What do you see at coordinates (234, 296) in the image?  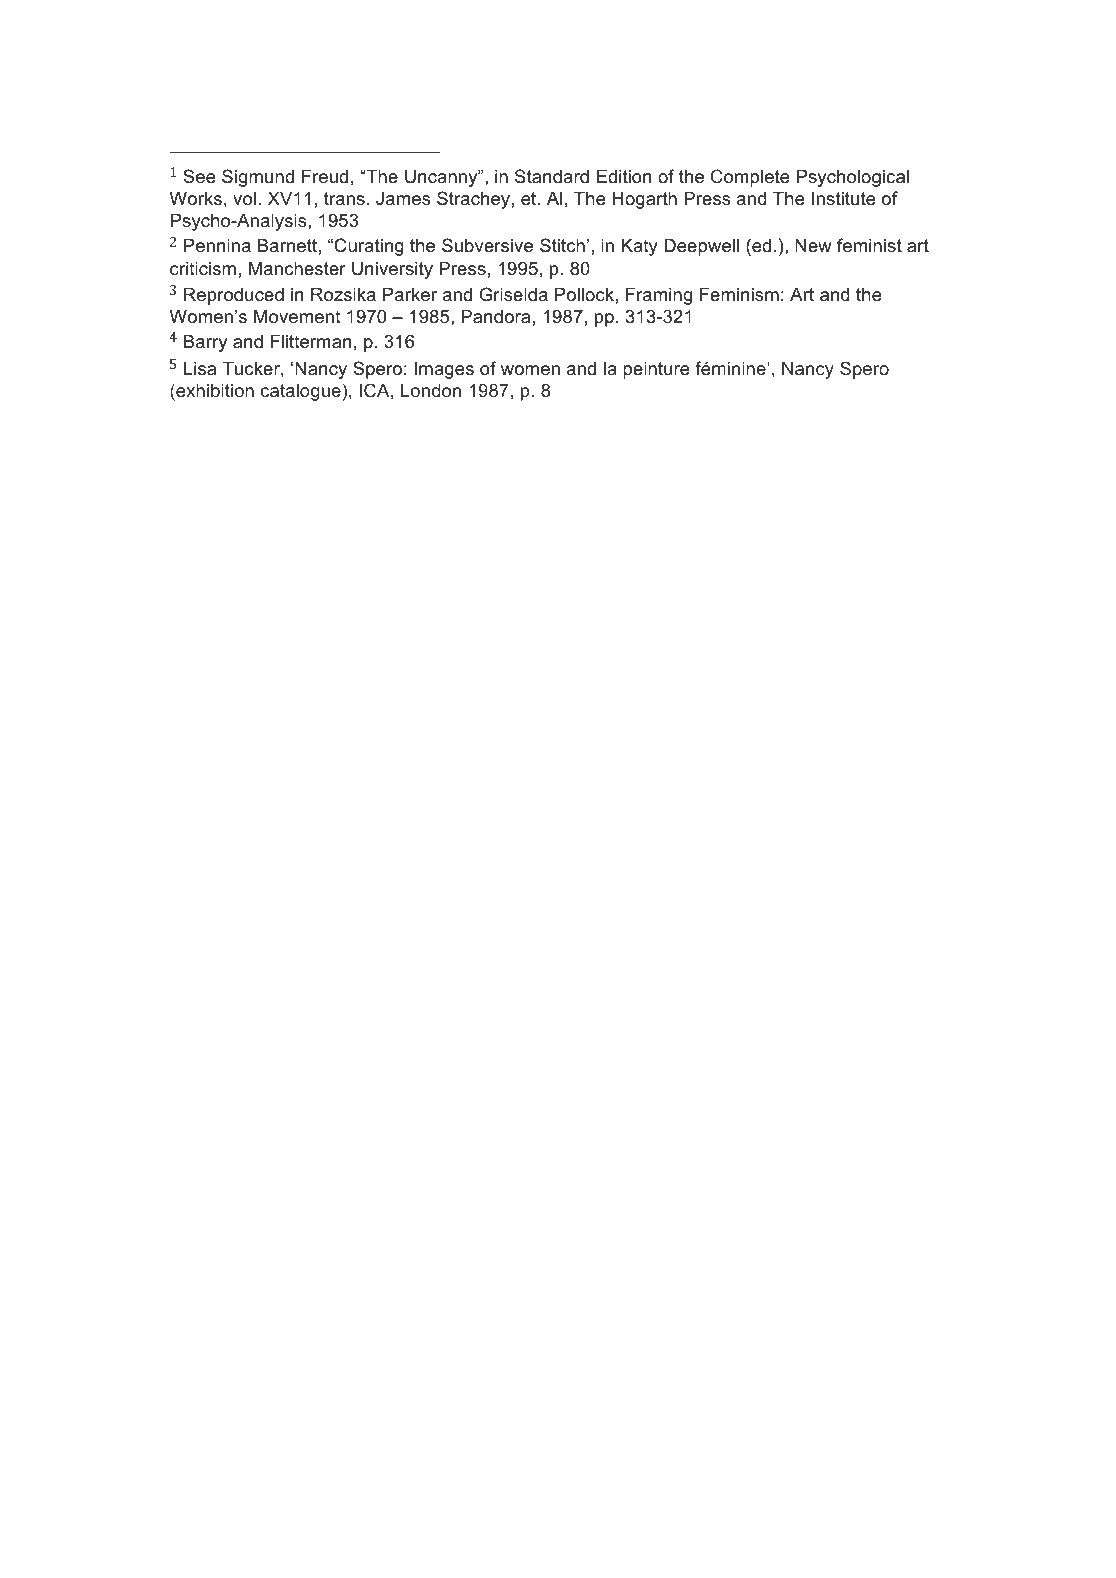 I see `Reproduced` at bounding box center [234, 296].
